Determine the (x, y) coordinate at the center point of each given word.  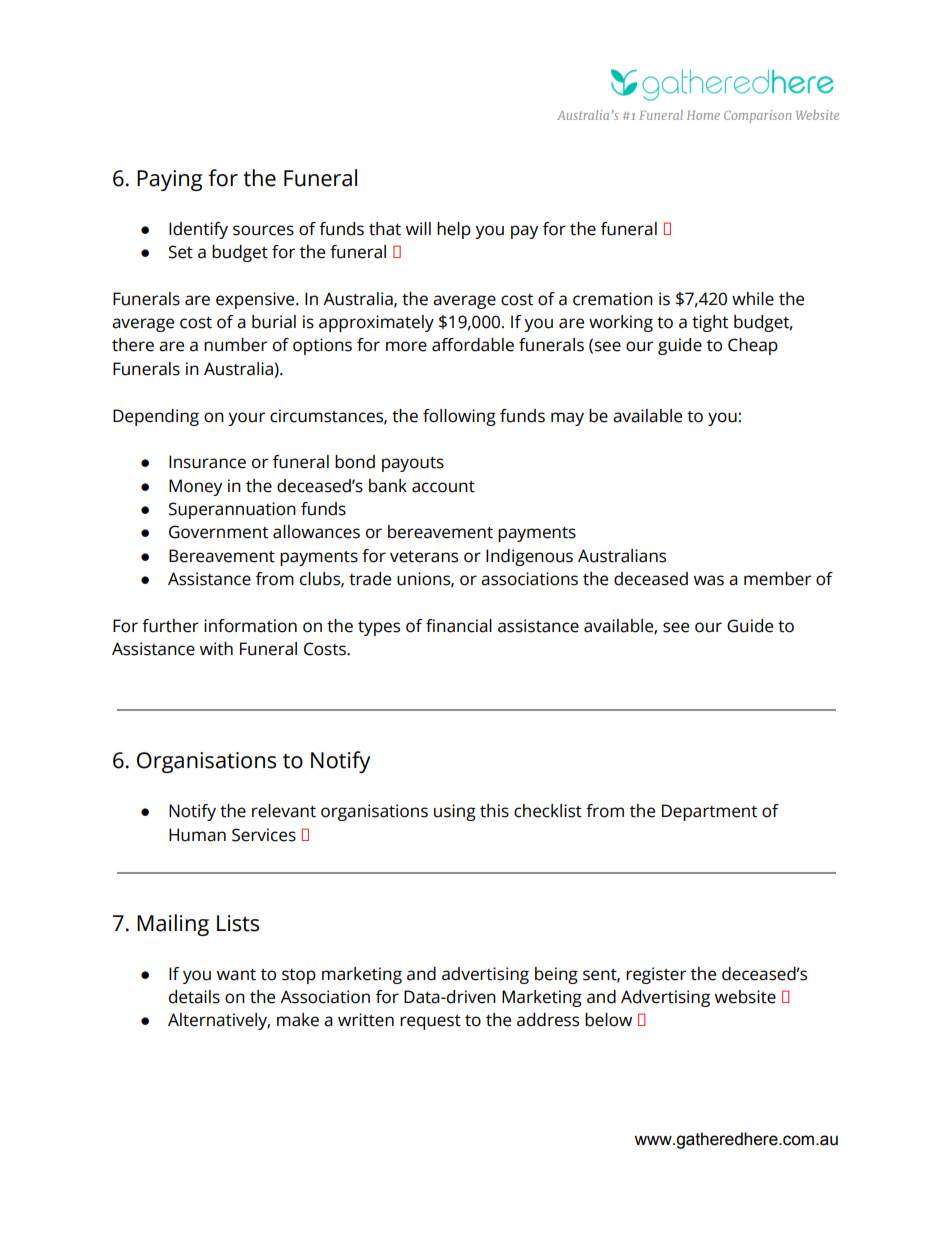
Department (709, 812)
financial (459, 626)
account (443, 487)
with (216, 649)
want (236, 975)
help (454, 230)
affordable (473, 345)
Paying (169, 180)
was (709, 580)
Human (197, 835)
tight (710, 323)
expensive (256, 300)
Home (703, 115)
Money (195, 487)
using (455, 812)
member (777, 579)
